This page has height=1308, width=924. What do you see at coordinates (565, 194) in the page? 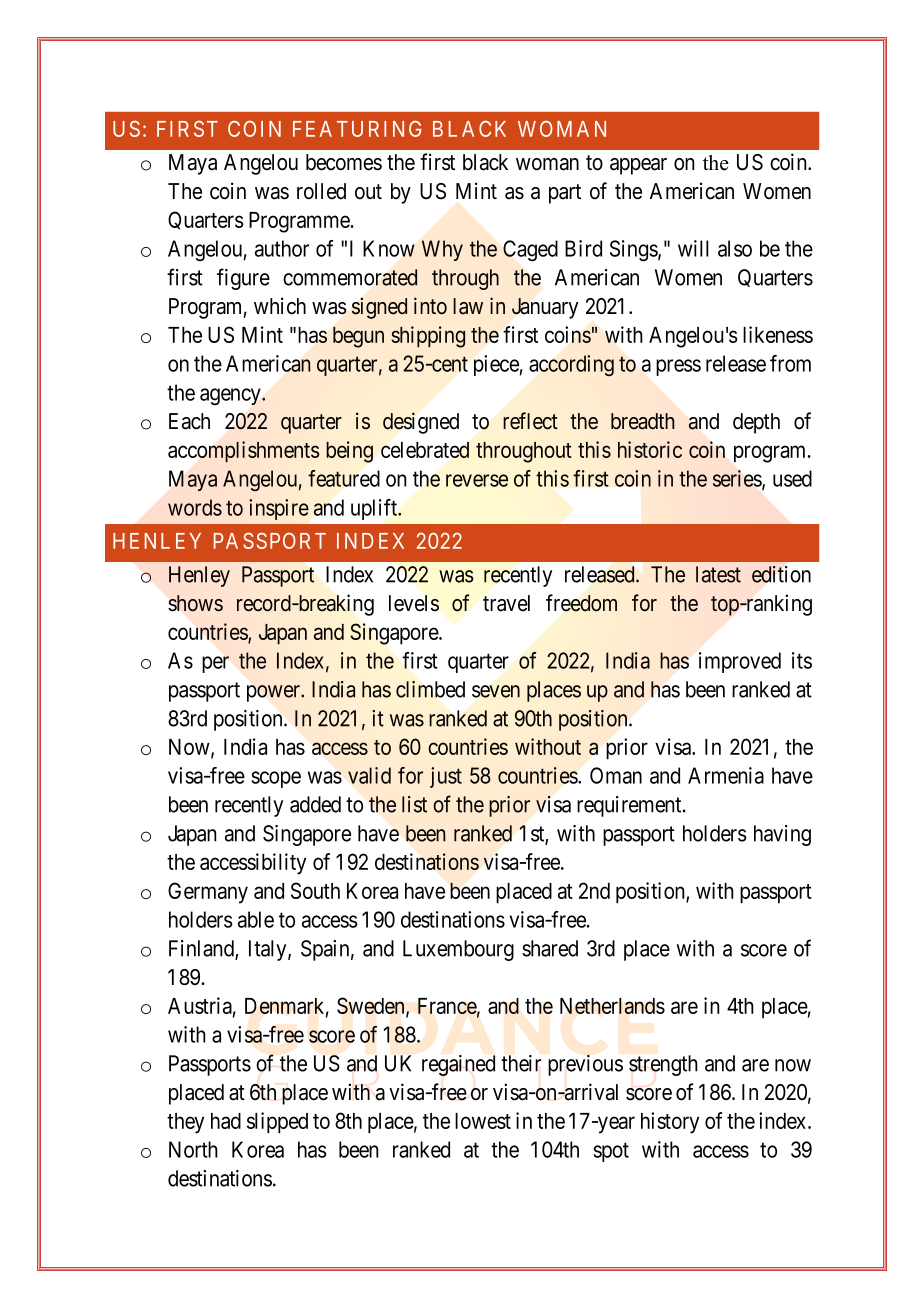
I see `part` at bounding box center [565, 194].
